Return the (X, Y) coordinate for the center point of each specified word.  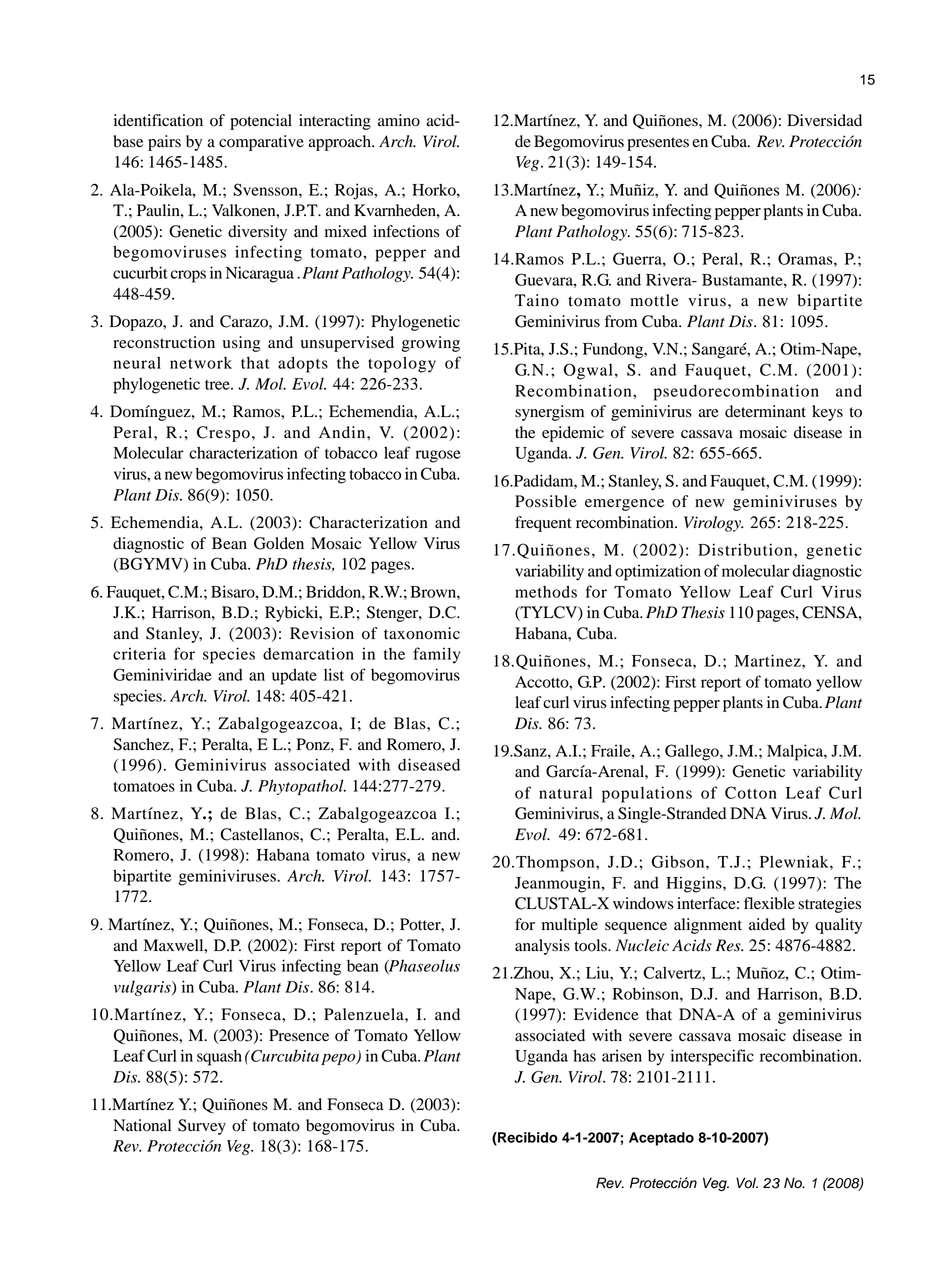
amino (399, 120)
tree (218, 385)
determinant (765, 411)
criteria (139, 653)
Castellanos (260, 834)
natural (565, 793)
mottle (654, 300)
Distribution (746, 549)
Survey (202, 1127)
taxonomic (422, 633)
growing (431, 344)
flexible (769, 903)
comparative (261, 143)
